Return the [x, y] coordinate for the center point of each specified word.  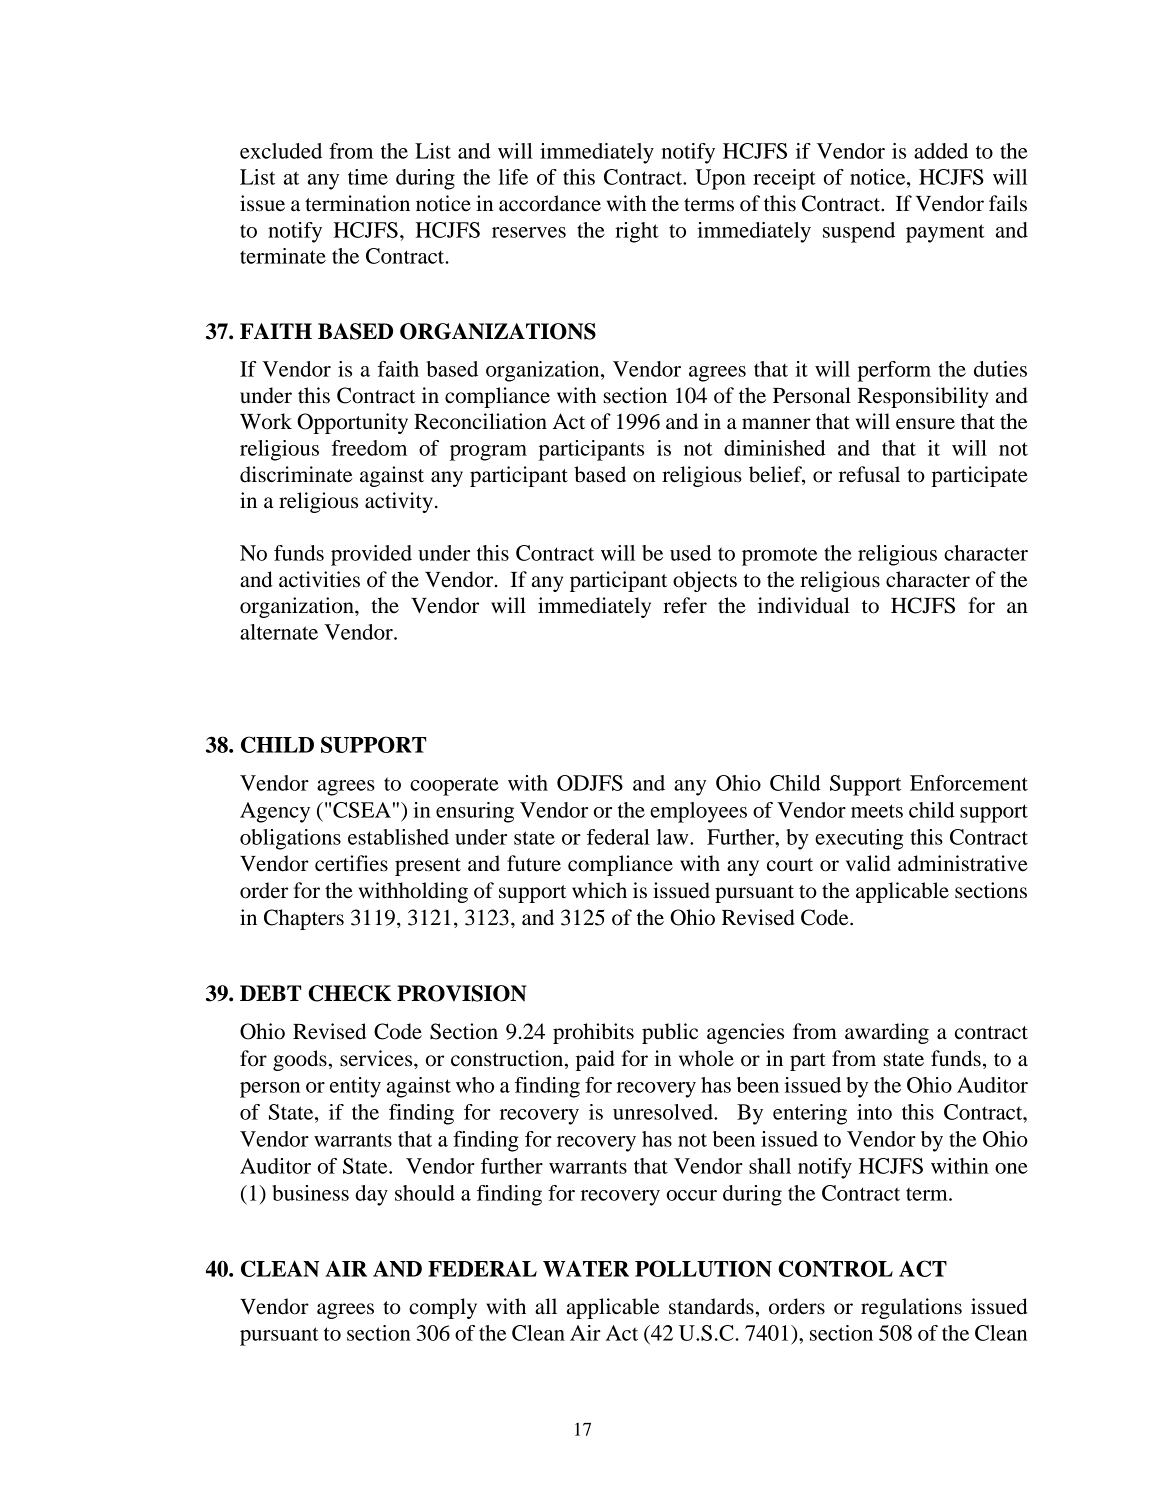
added [941, 151]
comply [443, 1308]
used [690, 553]
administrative [963, 863]
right [637, 232]
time [368, 177]
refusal [869, 474]
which [599, 890]
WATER [586, 1269]
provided [371, 555]
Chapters [304, 919]
